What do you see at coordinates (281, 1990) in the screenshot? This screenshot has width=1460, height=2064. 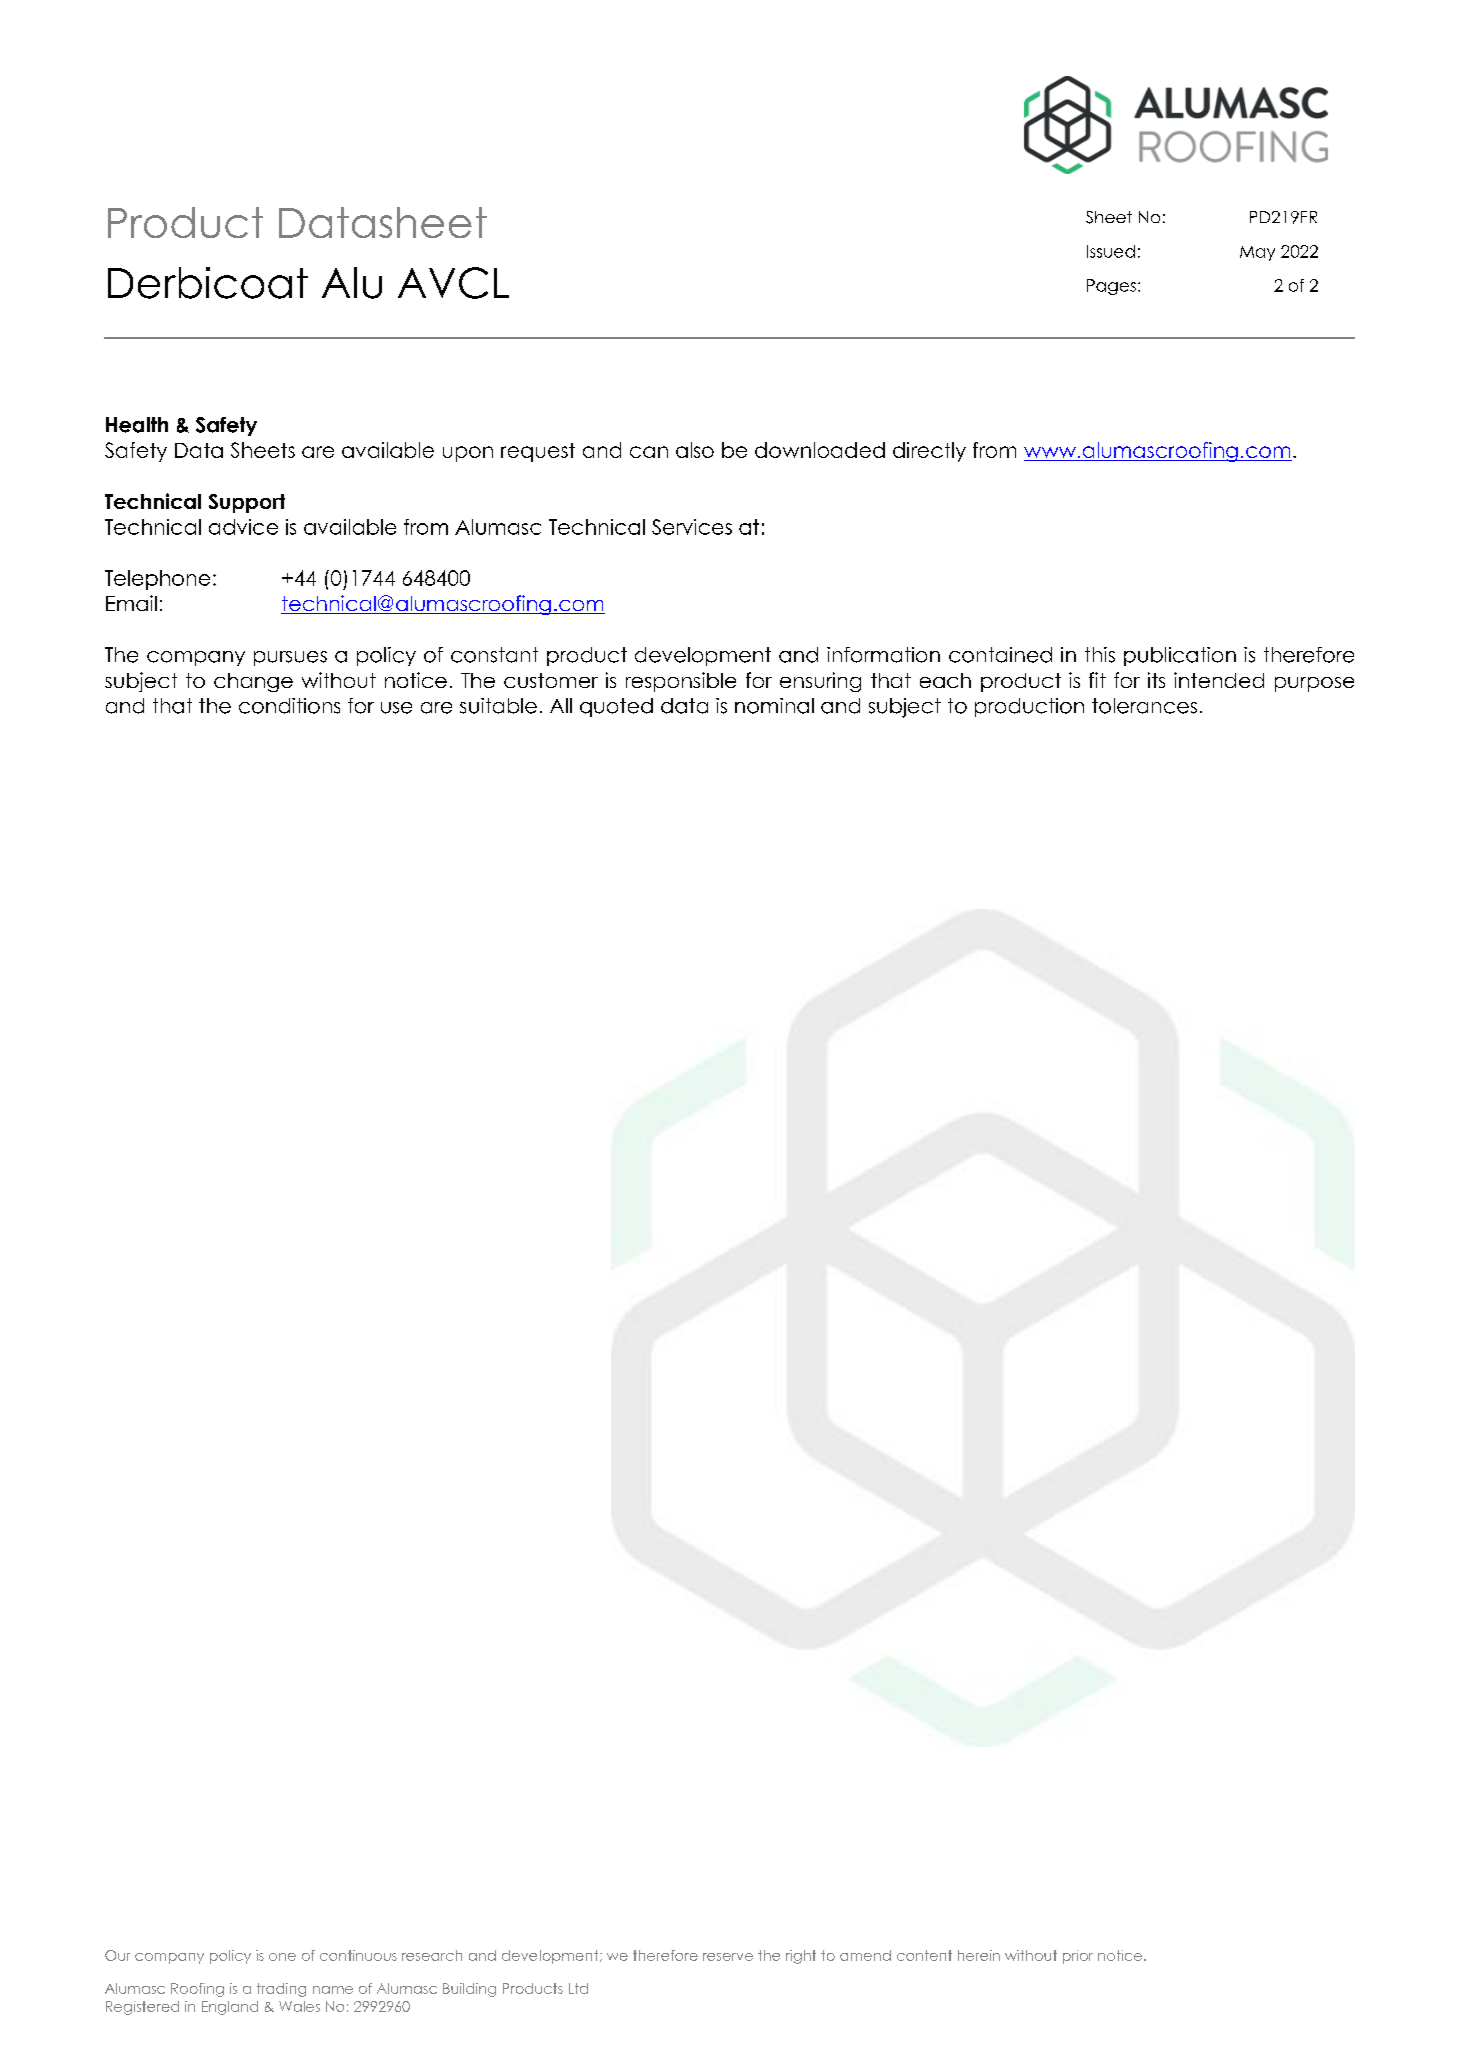 I see `trading` at bounding box center [281, 1990].
